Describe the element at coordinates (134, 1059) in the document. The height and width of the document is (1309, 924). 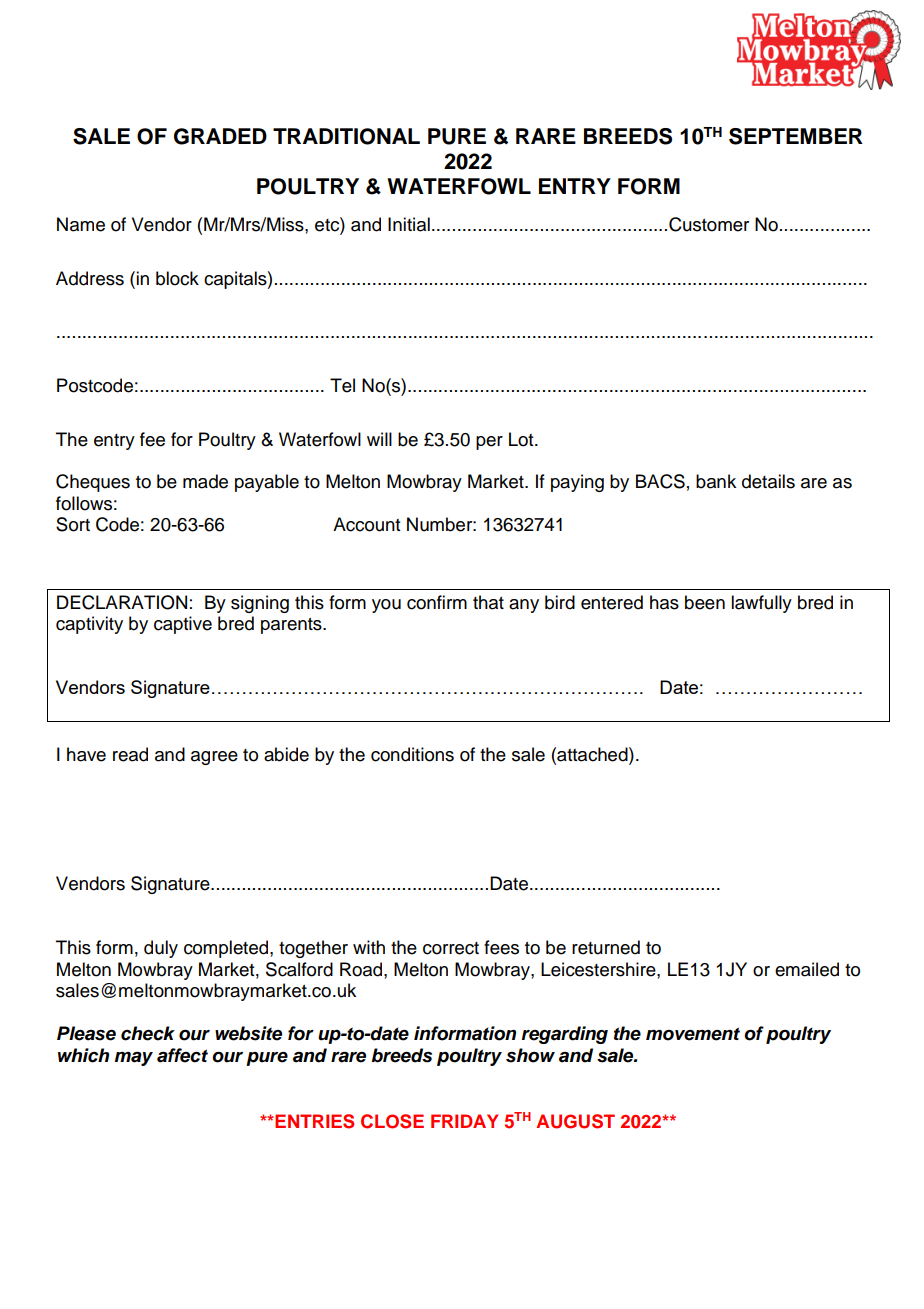
I see `may` at that location.
